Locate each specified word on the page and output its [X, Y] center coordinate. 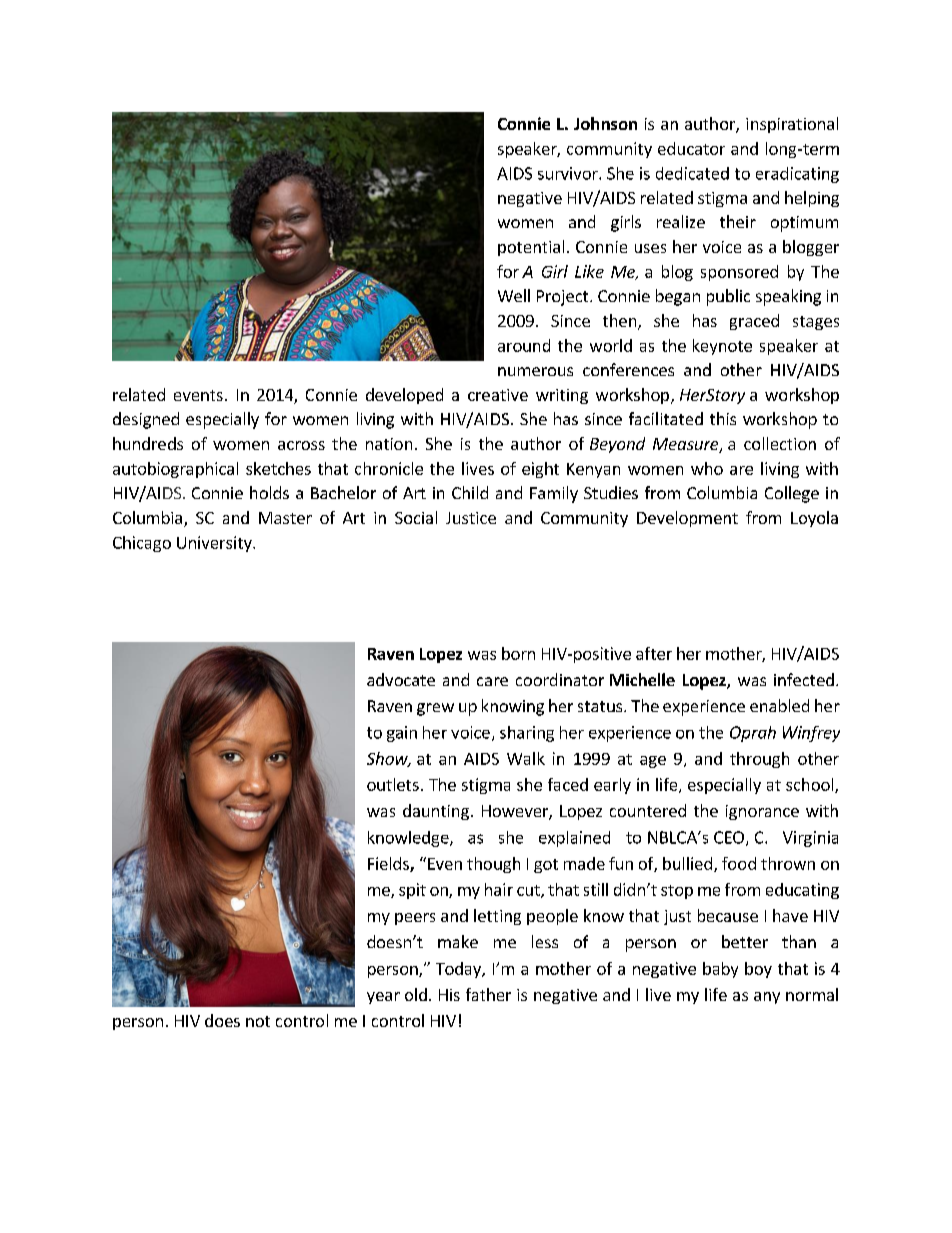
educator [691, 148]
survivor [569, 173]
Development [687, 519]
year [383, 998]
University [215, 544]
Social [416, 517]
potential [531, 248]
